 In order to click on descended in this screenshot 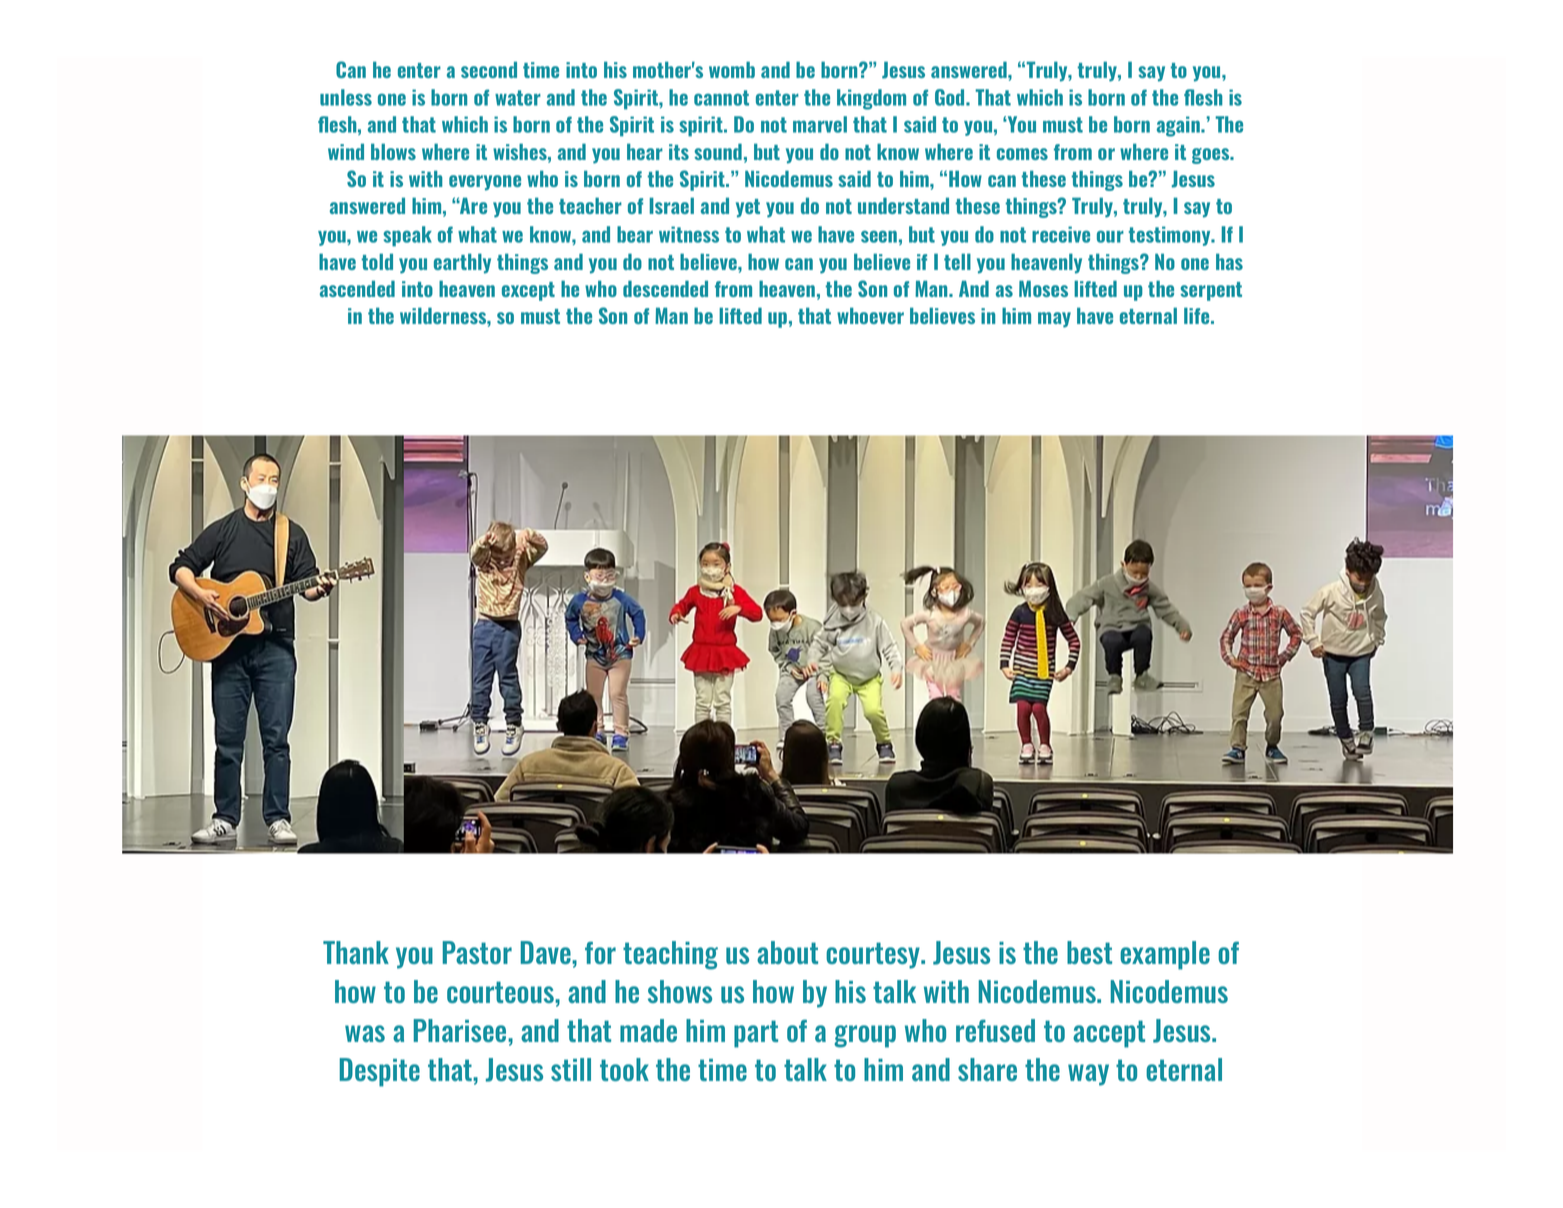, I will do `click(665, 288)`.
